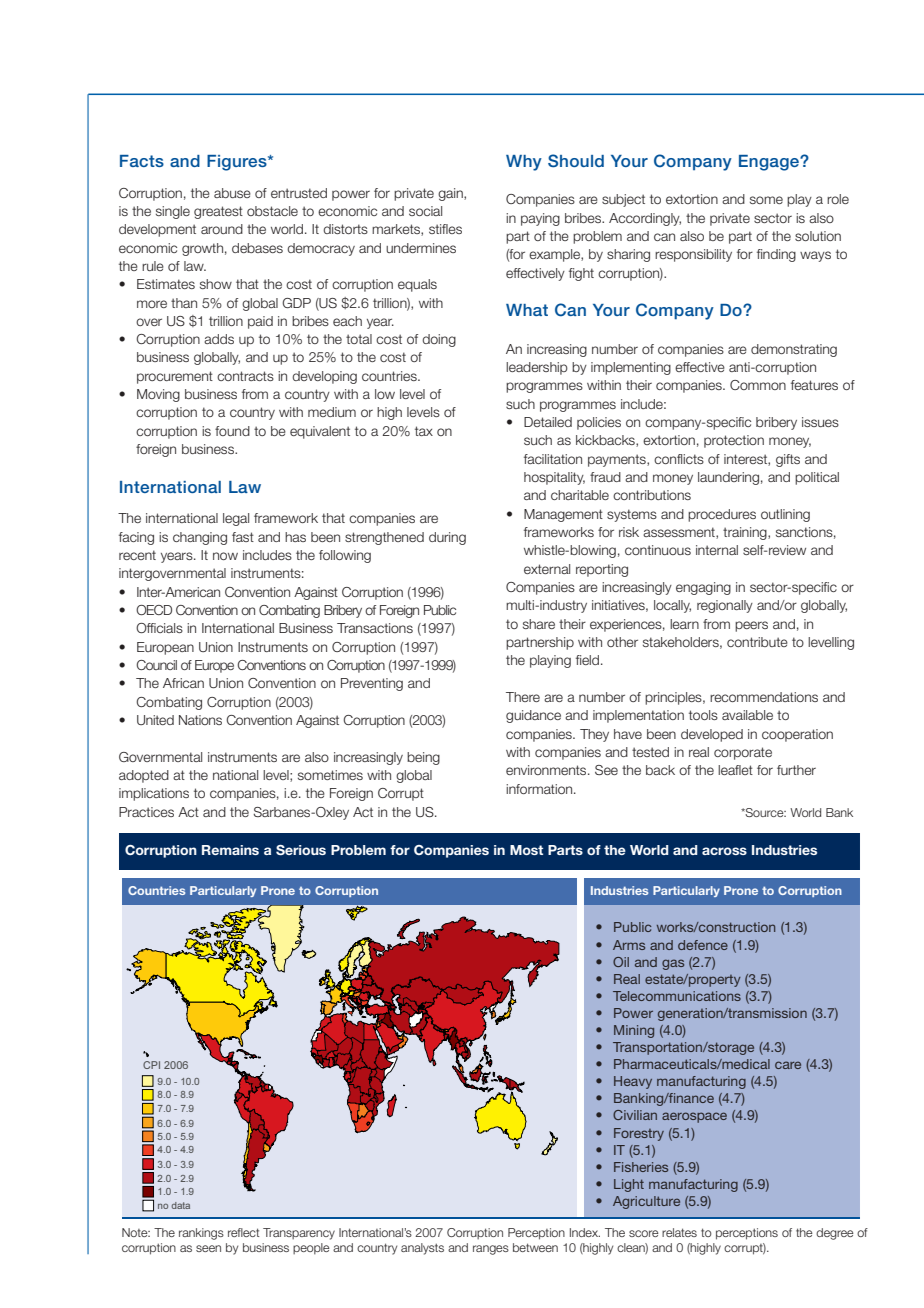  Describe the element at coordinates (621, 962) in the document. I see `Oil` at that location.
